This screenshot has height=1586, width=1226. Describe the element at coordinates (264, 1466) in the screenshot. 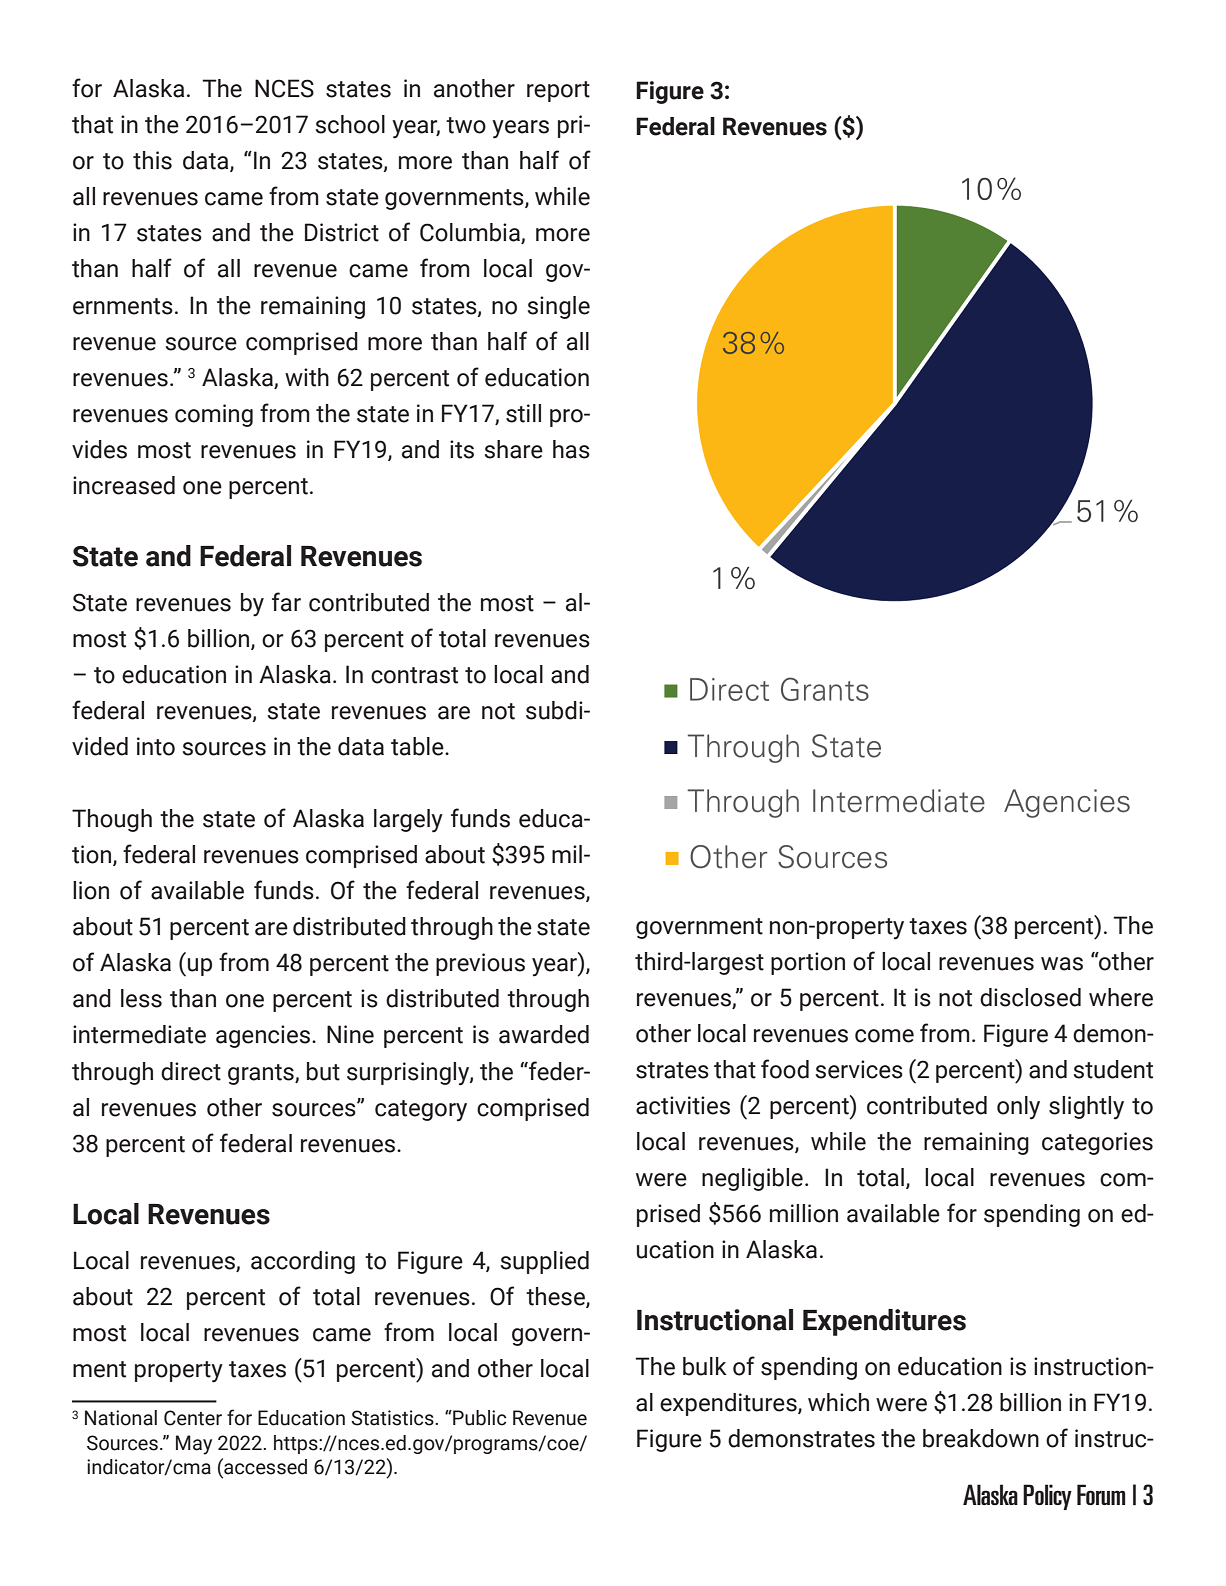

I see `accessed` at that location.
